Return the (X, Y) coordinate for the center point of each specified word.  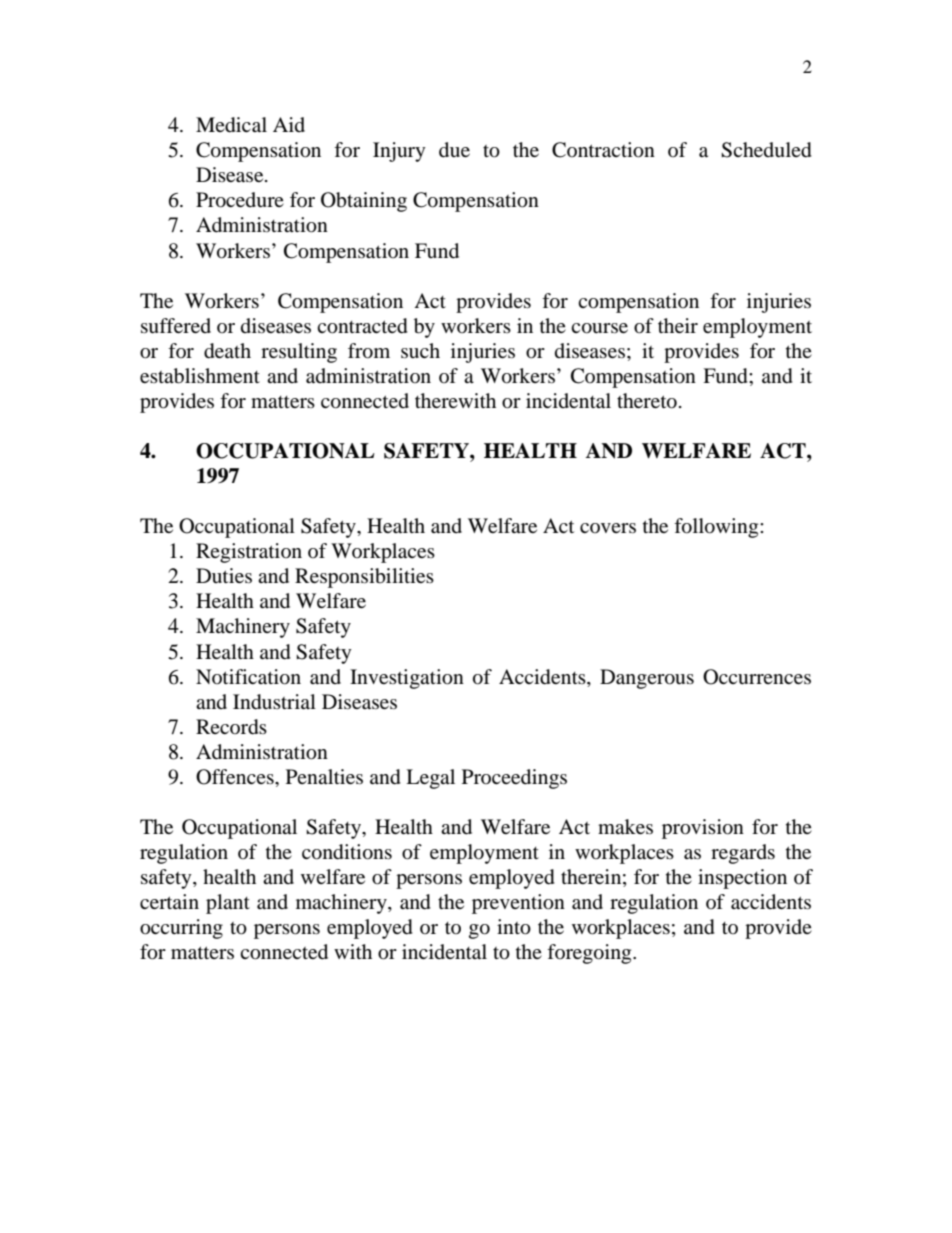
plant (228, 904)
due (454, 150)
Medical (231, 125)
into (514, 927)
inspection (742, 879)
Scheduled (766, 150)
